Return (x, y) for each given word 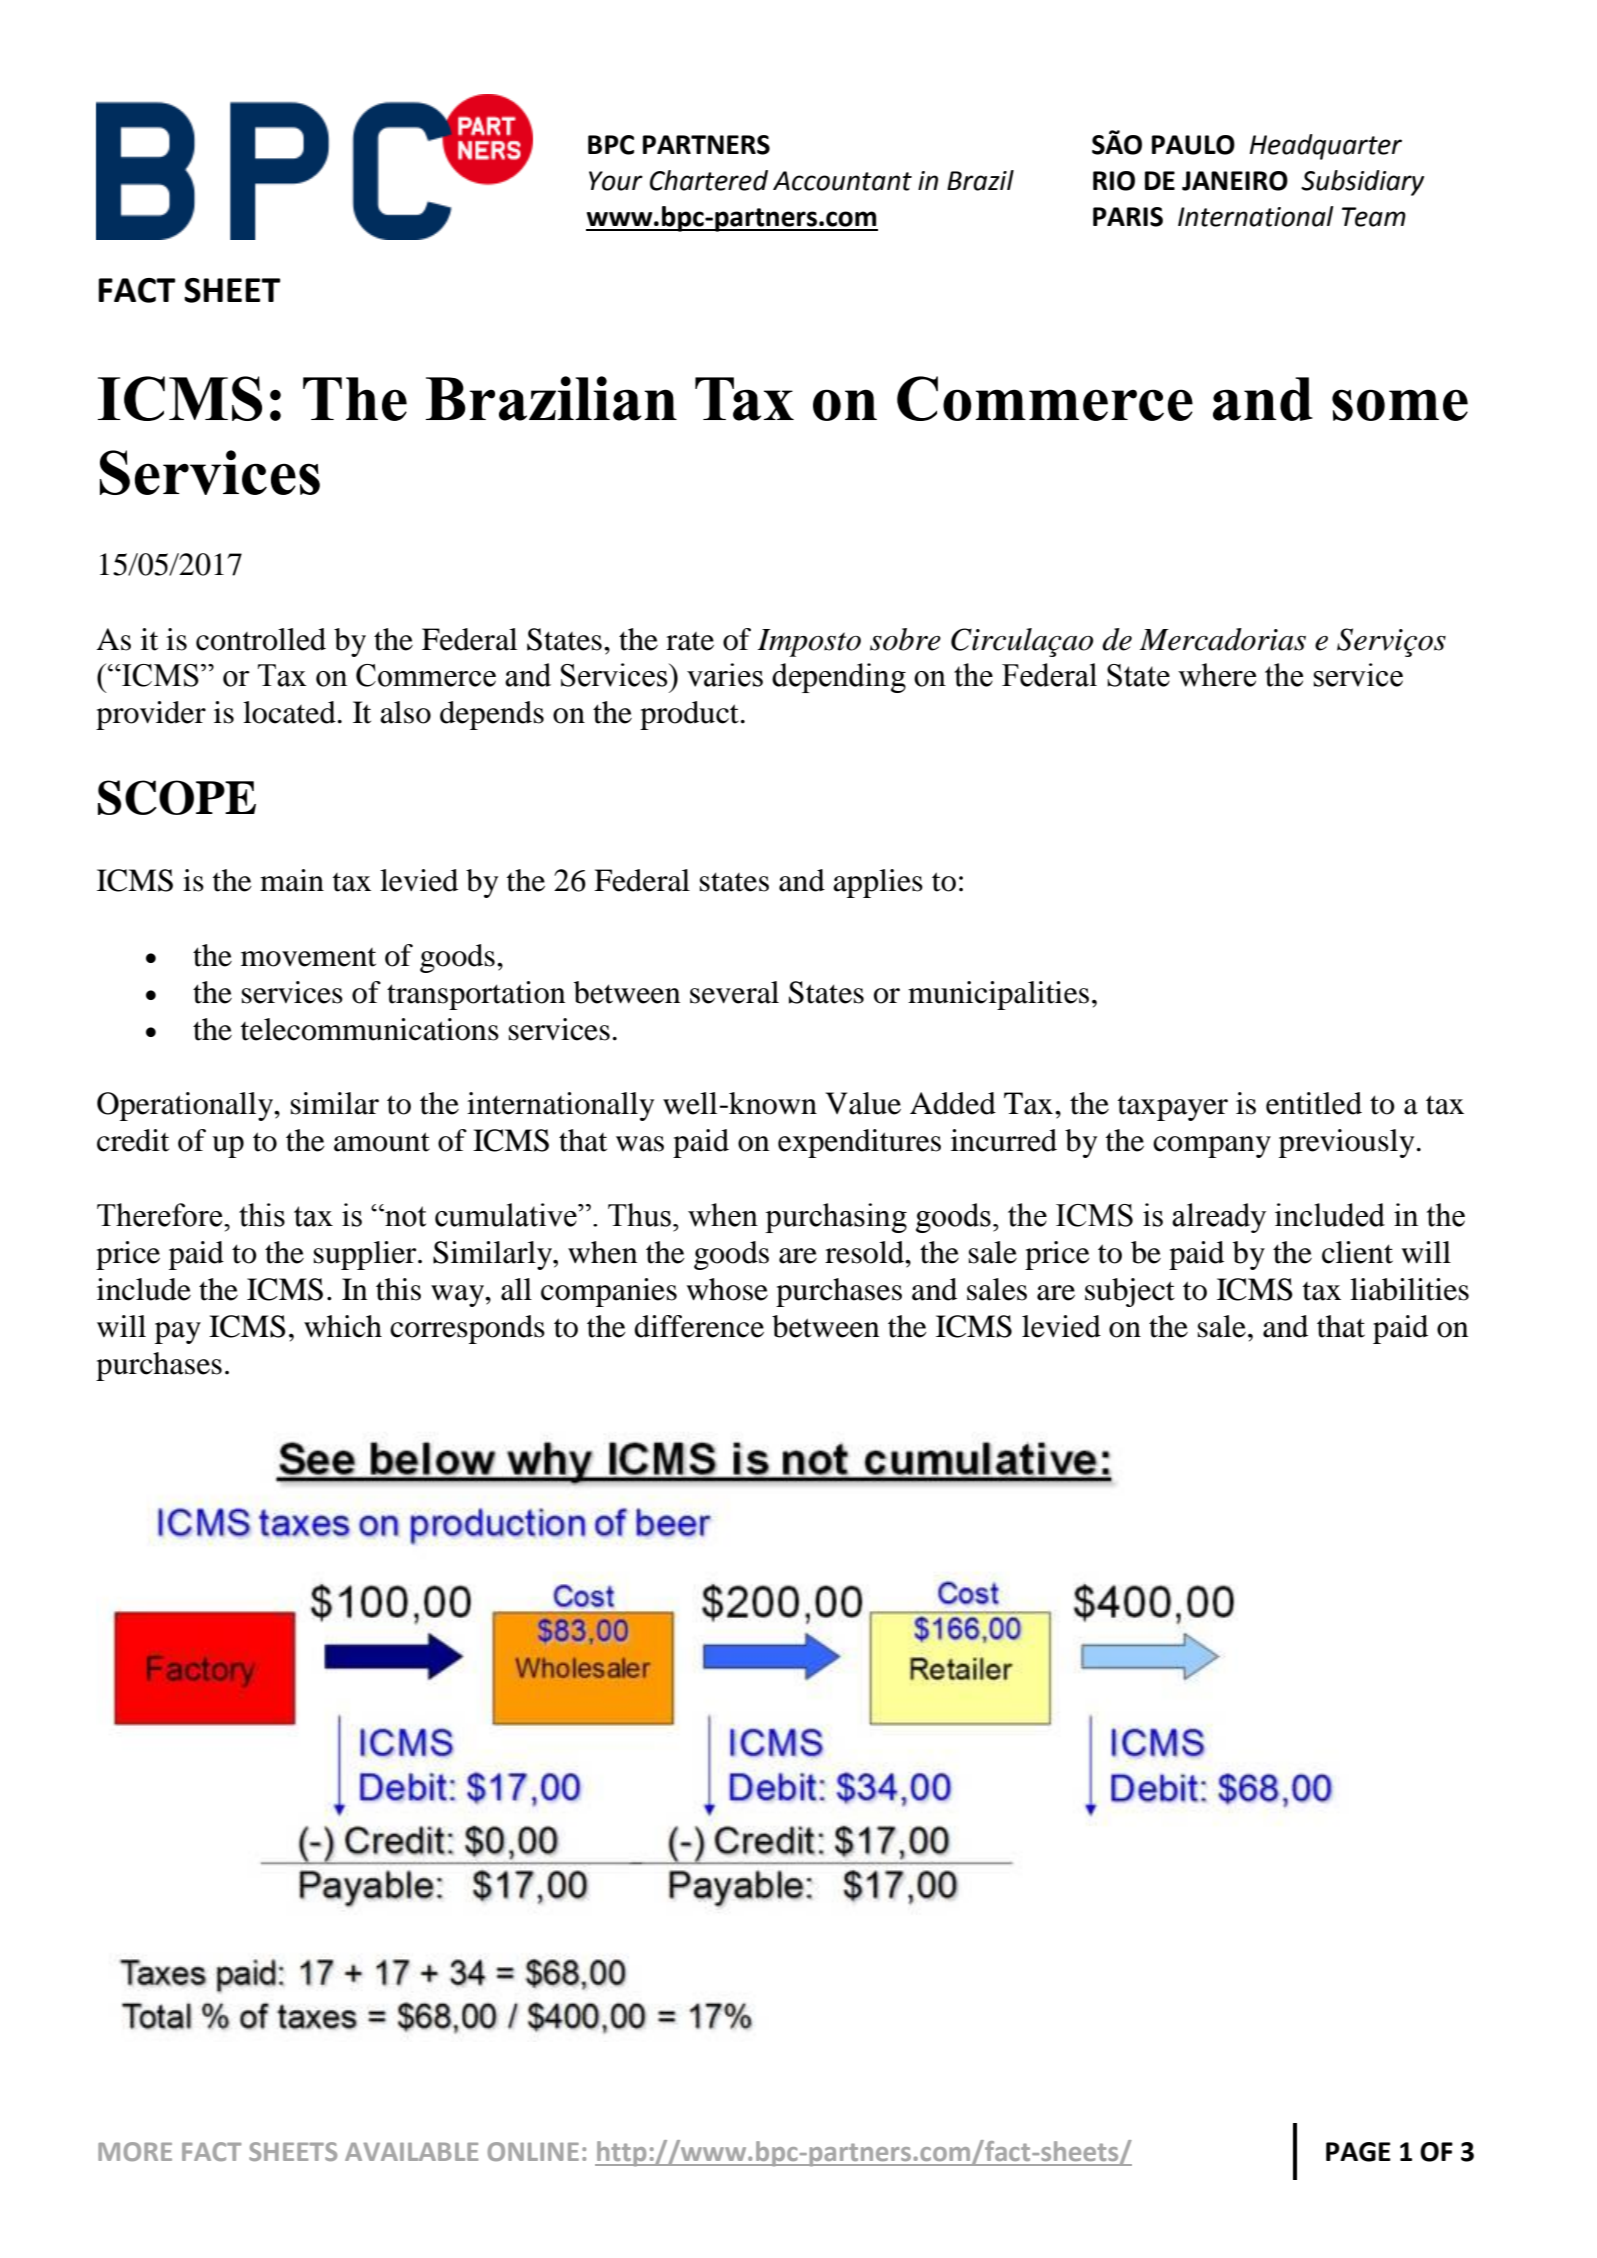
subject (1130, 1292)
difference (699, 1326)
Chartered (709, 180)
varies (725, 675)
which (343, 1326)
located (289, 712)
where (1217, 675)
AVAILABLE (411, 2152)
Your (616, 181)
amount (382, 1142)
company (1212, 1147)
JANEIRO (1235, 181)
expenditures (859, 1143)
